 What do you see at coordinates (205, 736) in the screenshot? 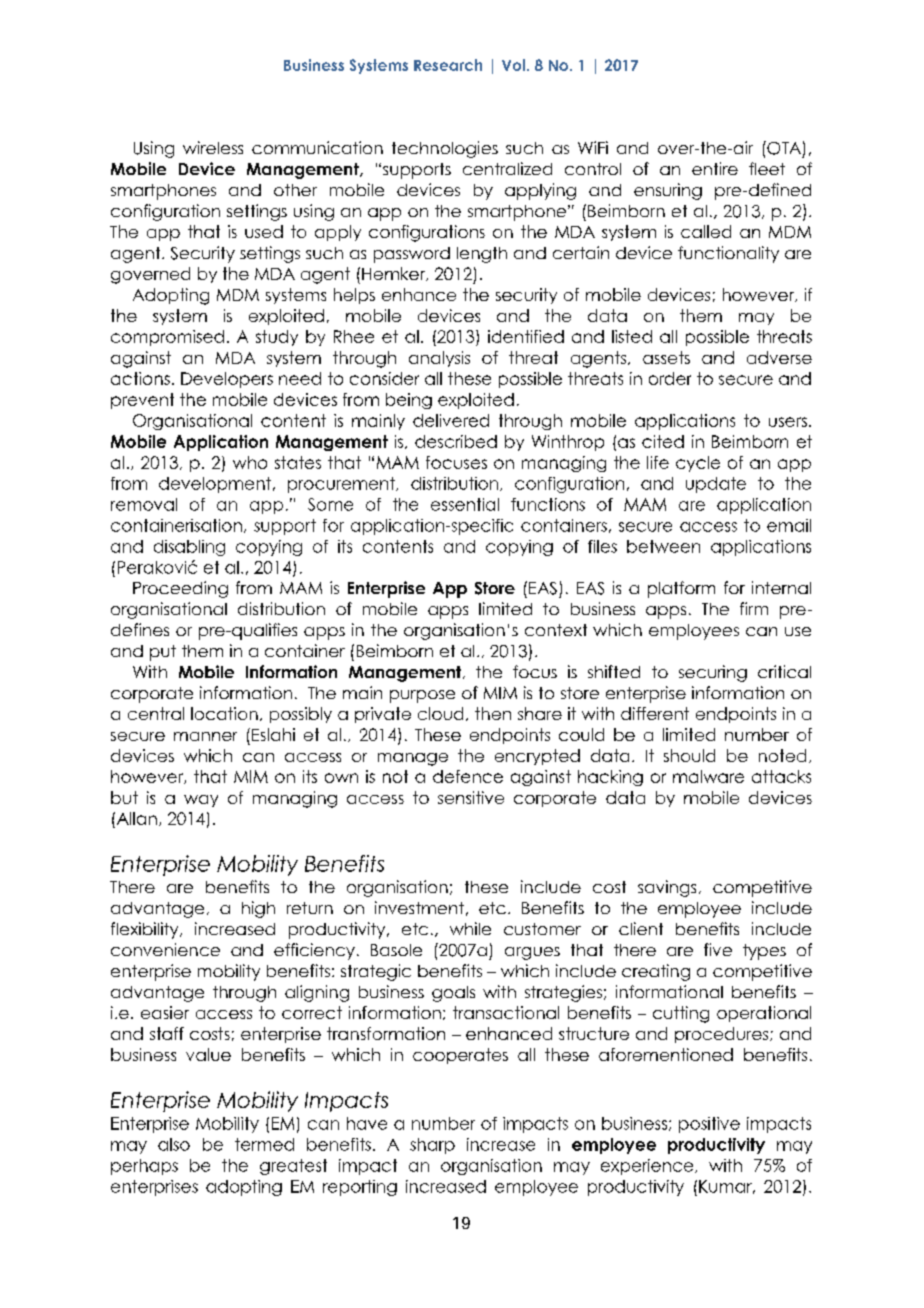
I see `manner` at bounding box center [205, 736].
